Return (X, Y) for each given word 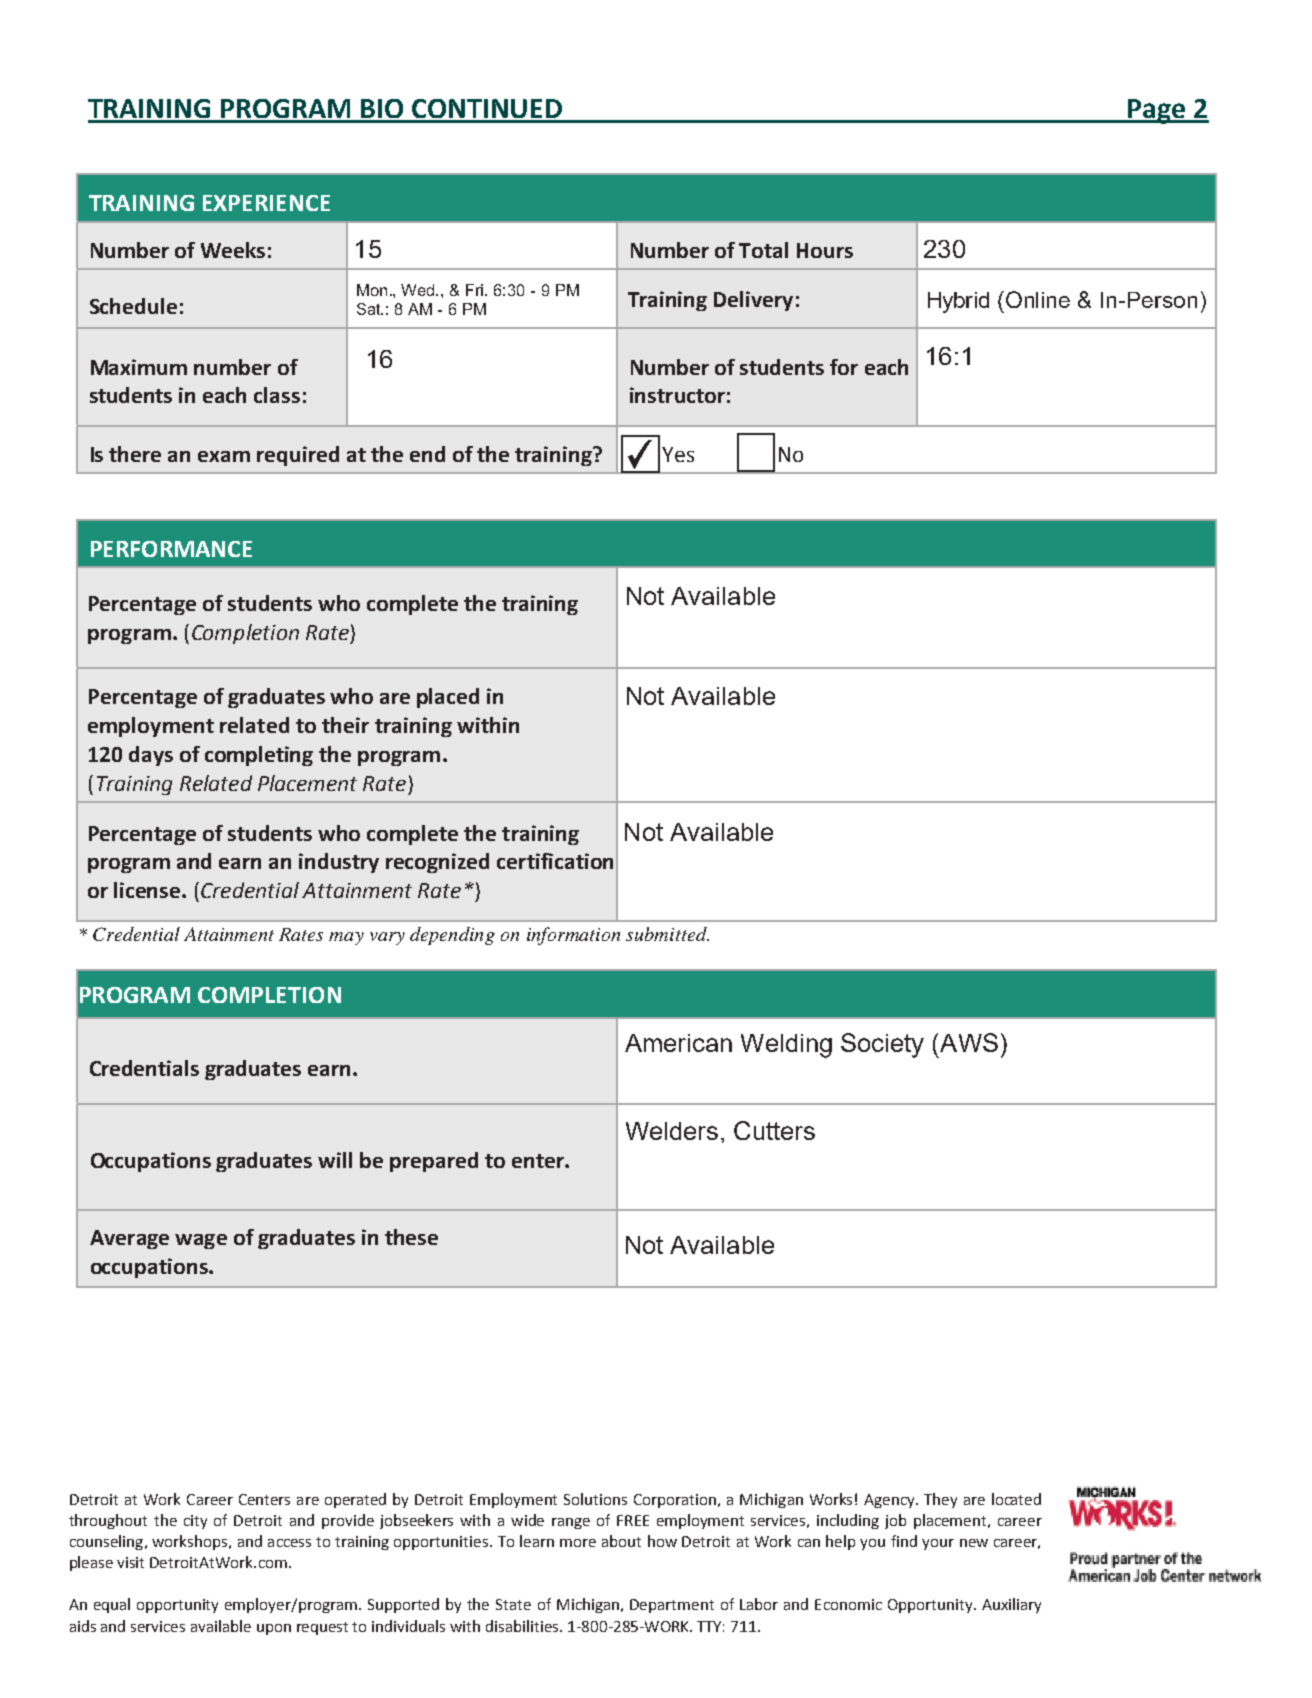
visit (130, 1562)
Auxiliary (1011, 1605)
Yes (678, 454)
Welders (672, 1131)
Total (763, 250)
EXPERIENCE (266, 203)
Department (672, 1606)
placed (448, 698)
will (335, 1160)
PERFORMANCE (171, 549)
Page (1157, 111)
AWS (969, 1042)
